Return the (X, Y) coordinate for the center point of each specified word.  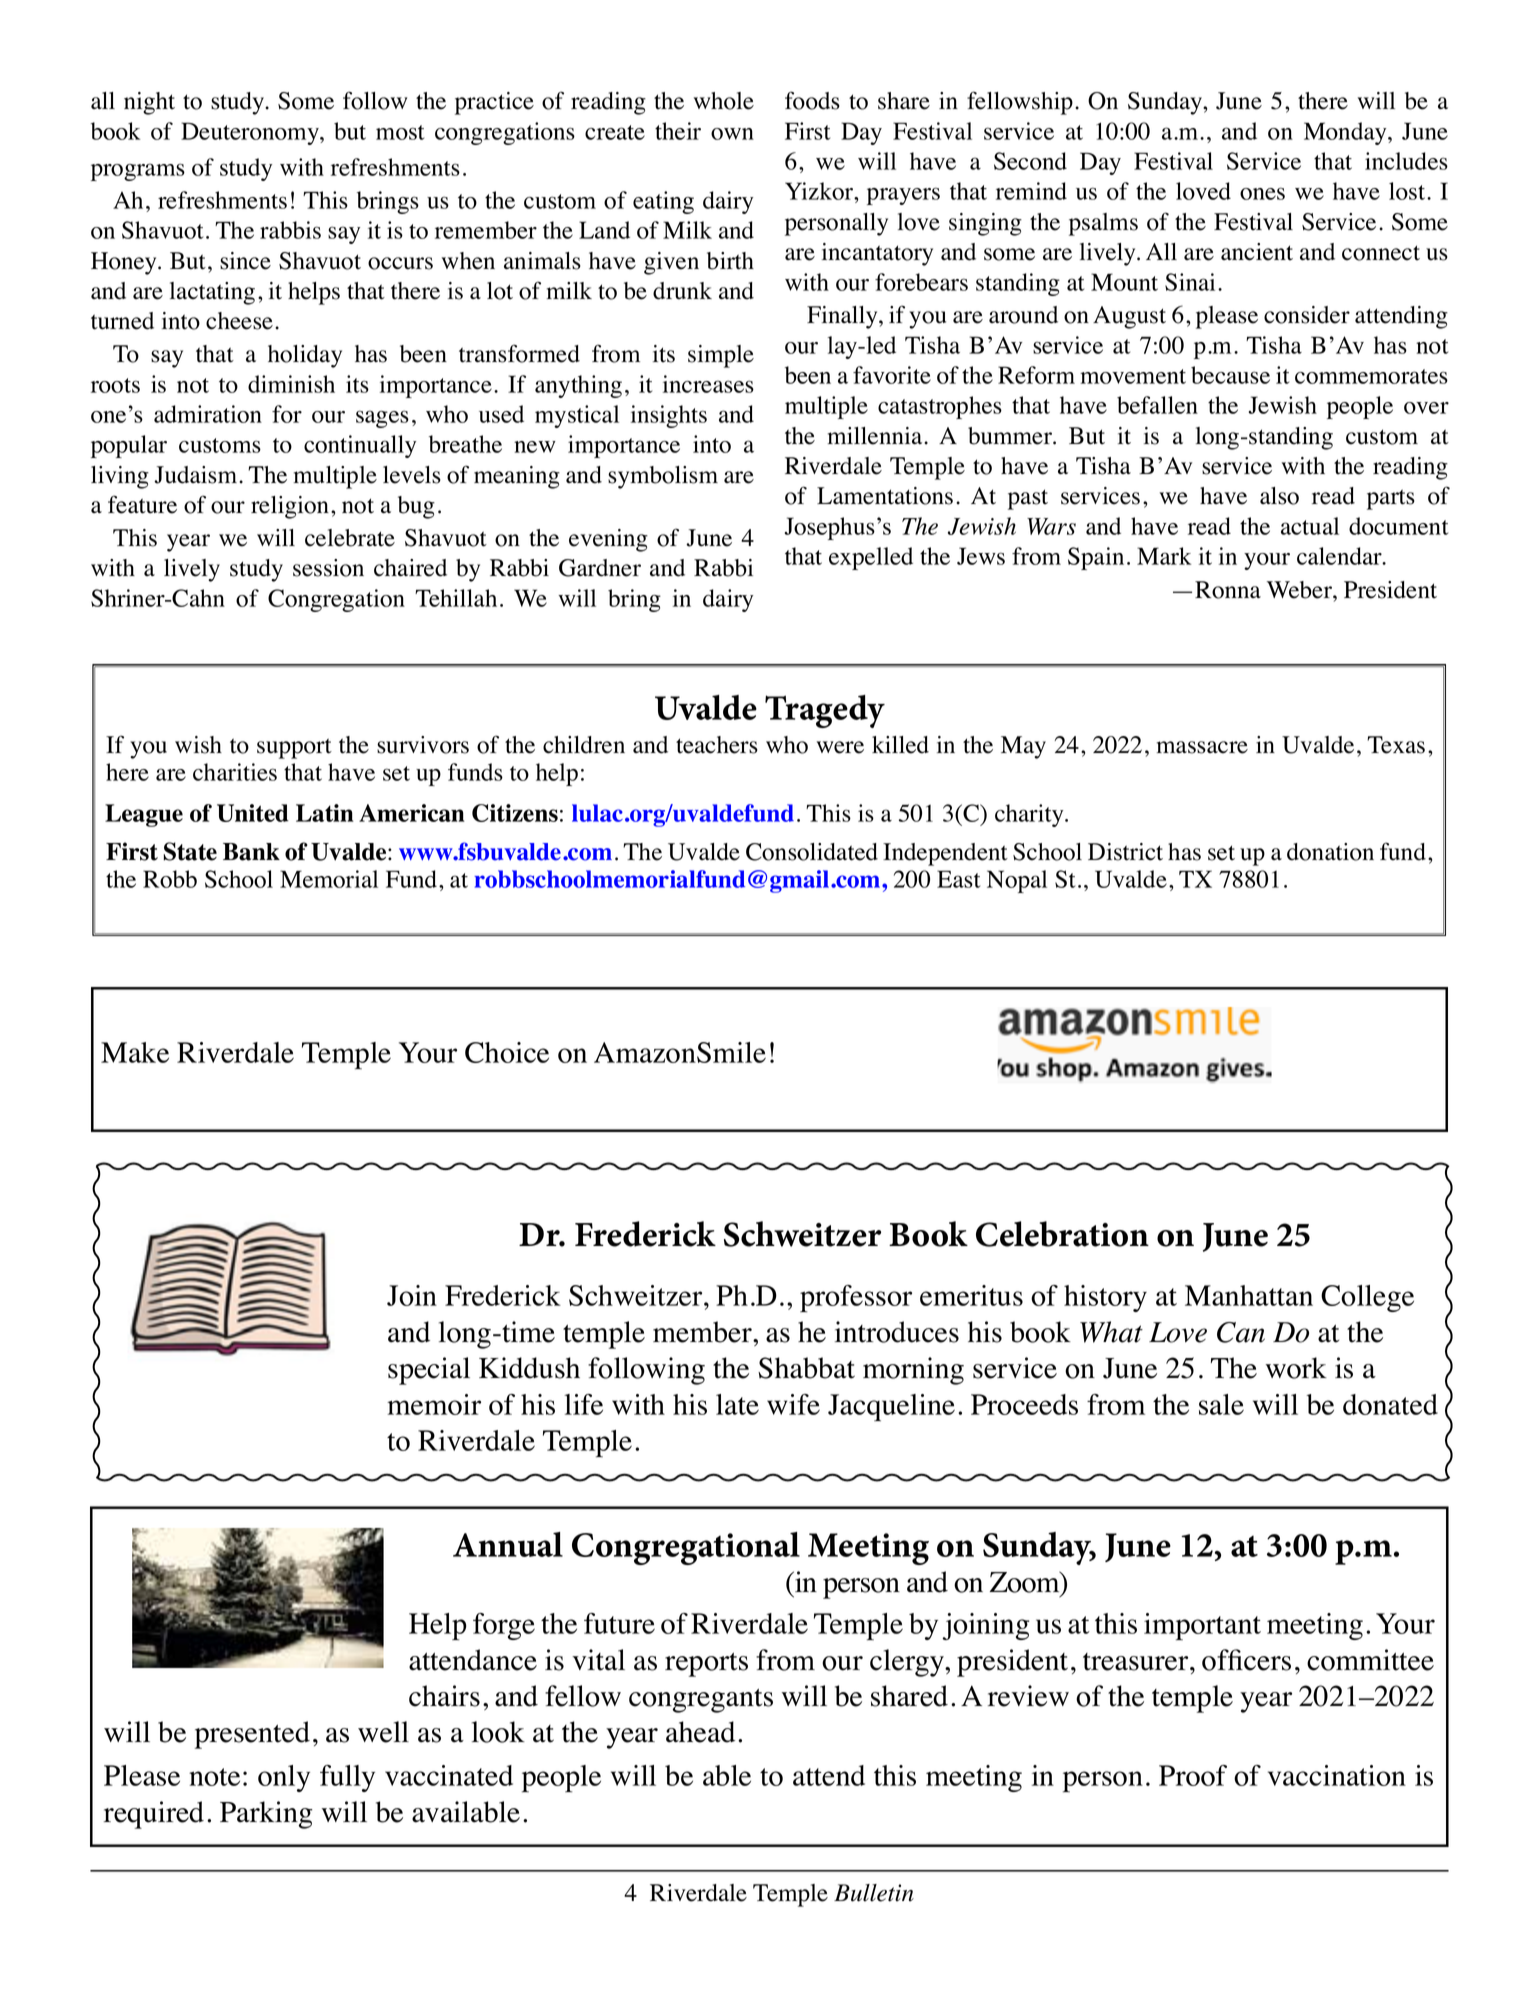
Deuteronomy (251, 133)
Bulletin (874, 1893)
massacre (1202, 747)
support (294, 748)
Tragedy (825, 711)
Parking (266, 1815)
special (429, 1371)
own (732, 134)
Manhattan (1249, 1295)
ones (1262, 193)
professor (856, 1299)
